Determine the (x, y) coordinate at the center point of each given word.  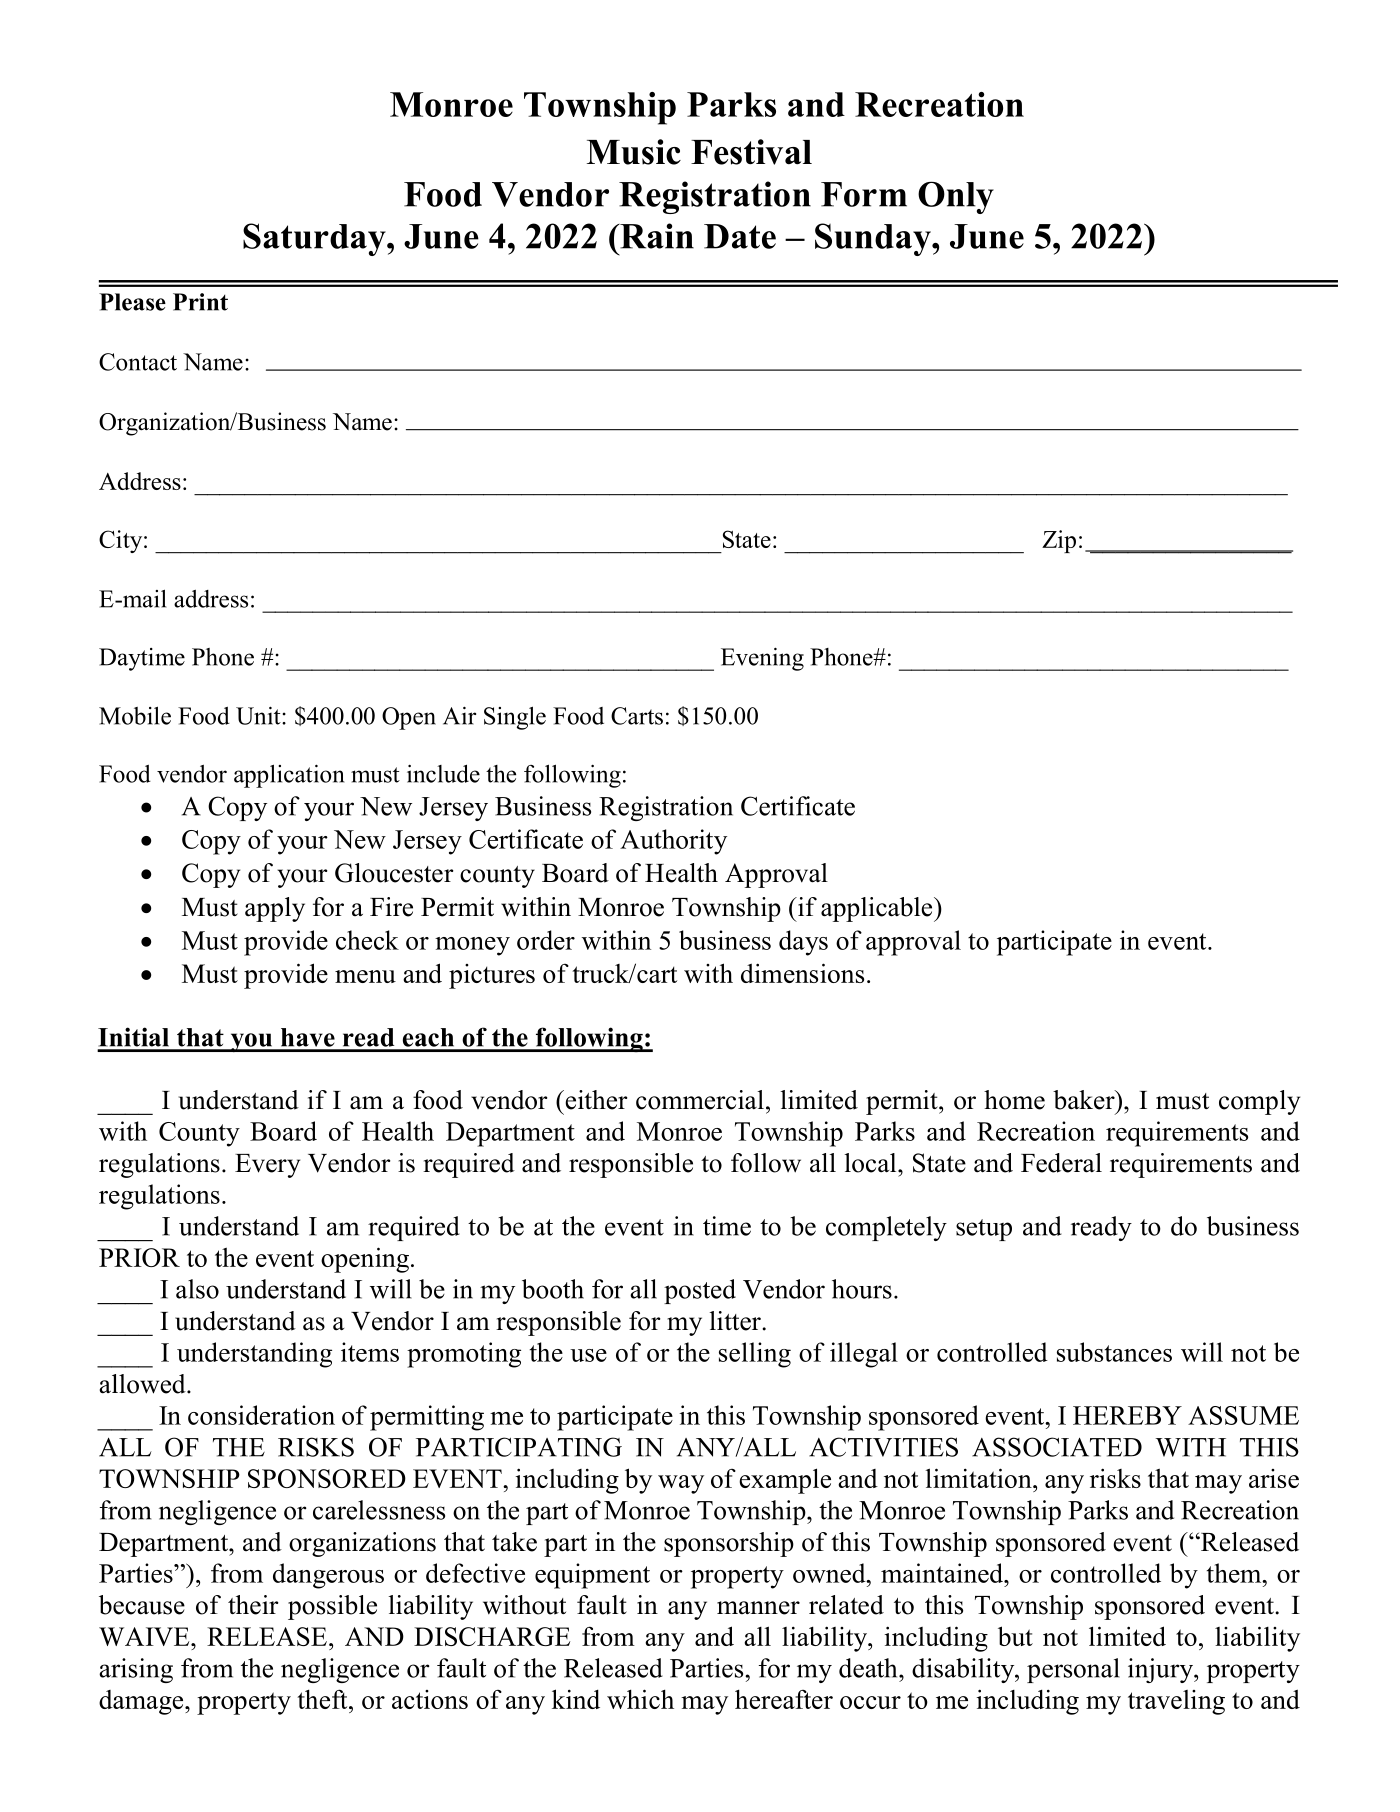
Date (740, 236)
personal (1073, 1670)
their (253, 1605)
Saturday (315, 239)
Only (956, 197)
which (640, 1699)
